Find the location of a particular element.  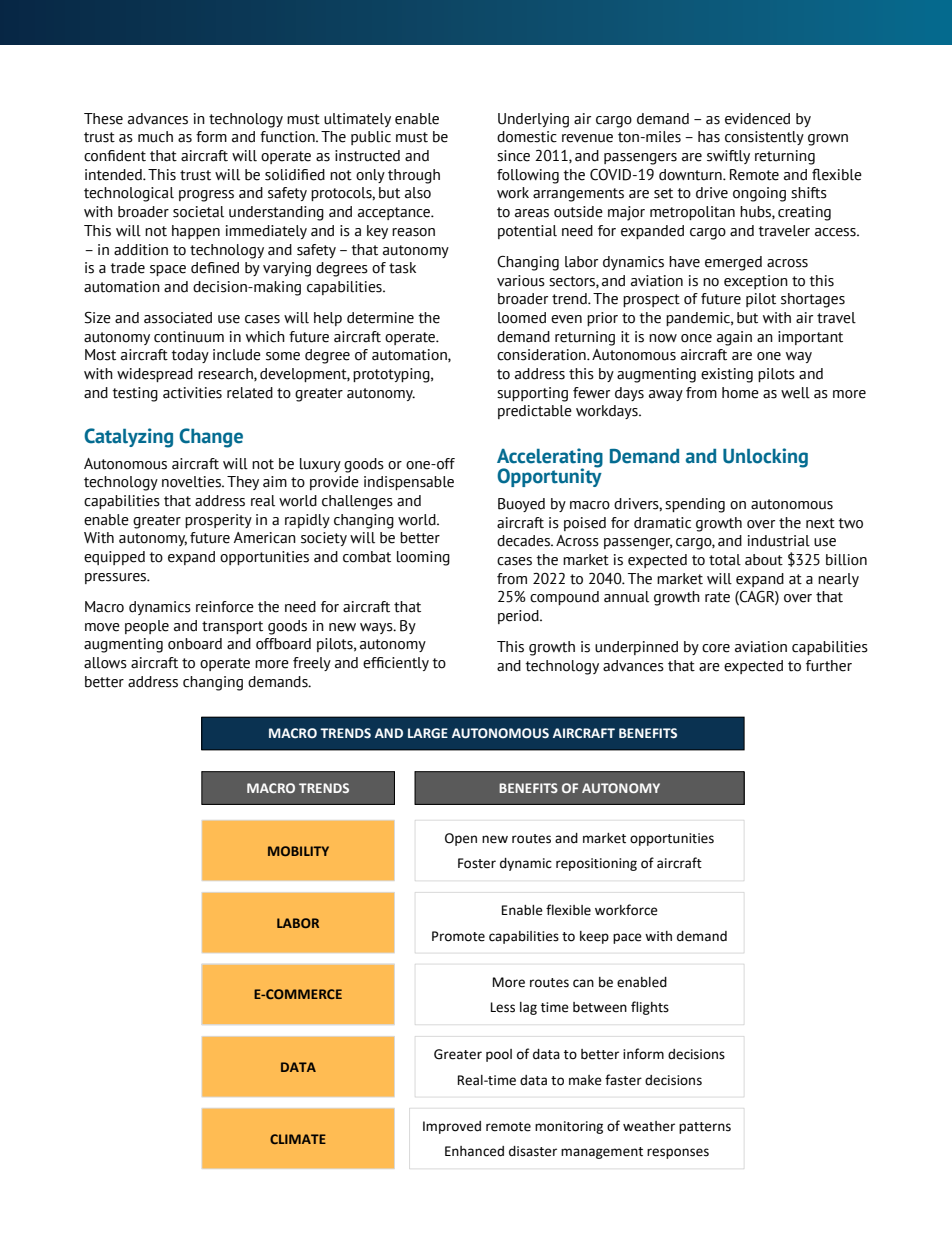

Foster is located at coordinates (477, 863).
